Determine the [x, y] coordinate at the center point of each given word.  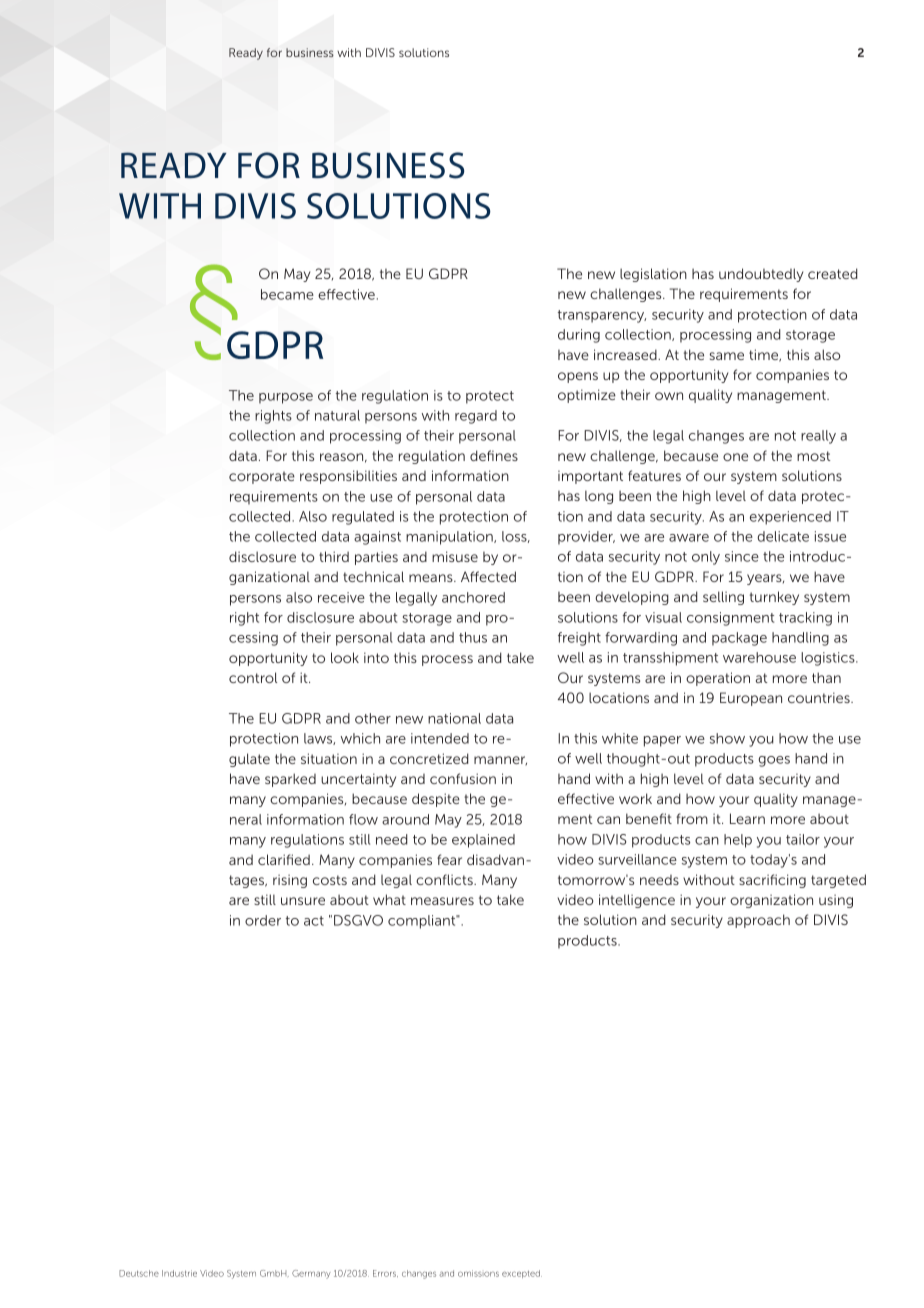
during [579, 336]
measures [442, 901]
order [263, 920]
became [287, 294]
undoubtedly [761, 275]
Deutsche [139, 1273]
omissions [478, 1273]
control [253, 677]
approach [758, 921]
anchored [473, 597]
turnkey [774, 598]
